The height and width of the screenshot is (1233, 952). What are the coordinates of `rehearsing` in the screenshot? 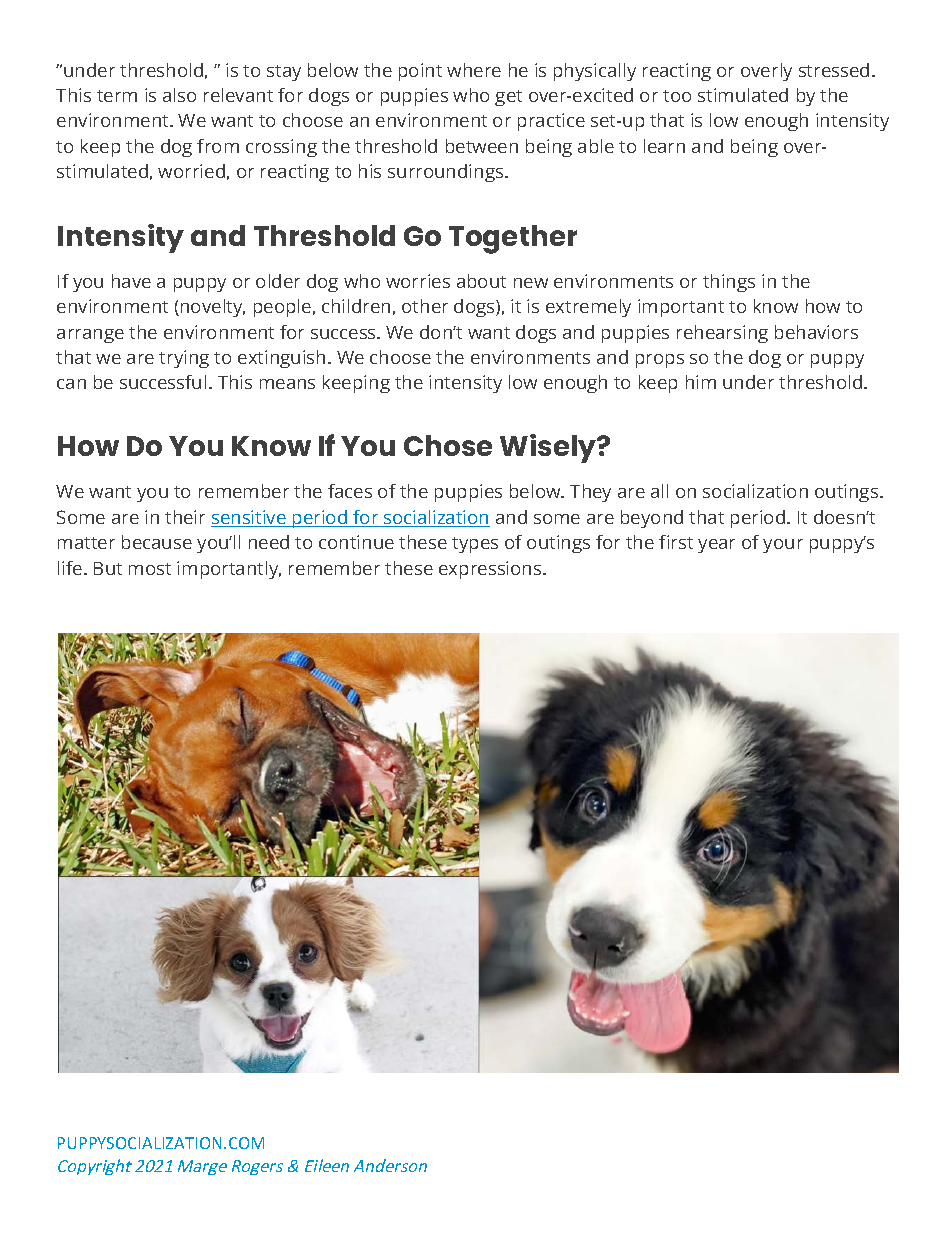 It's located at (722, 334).
